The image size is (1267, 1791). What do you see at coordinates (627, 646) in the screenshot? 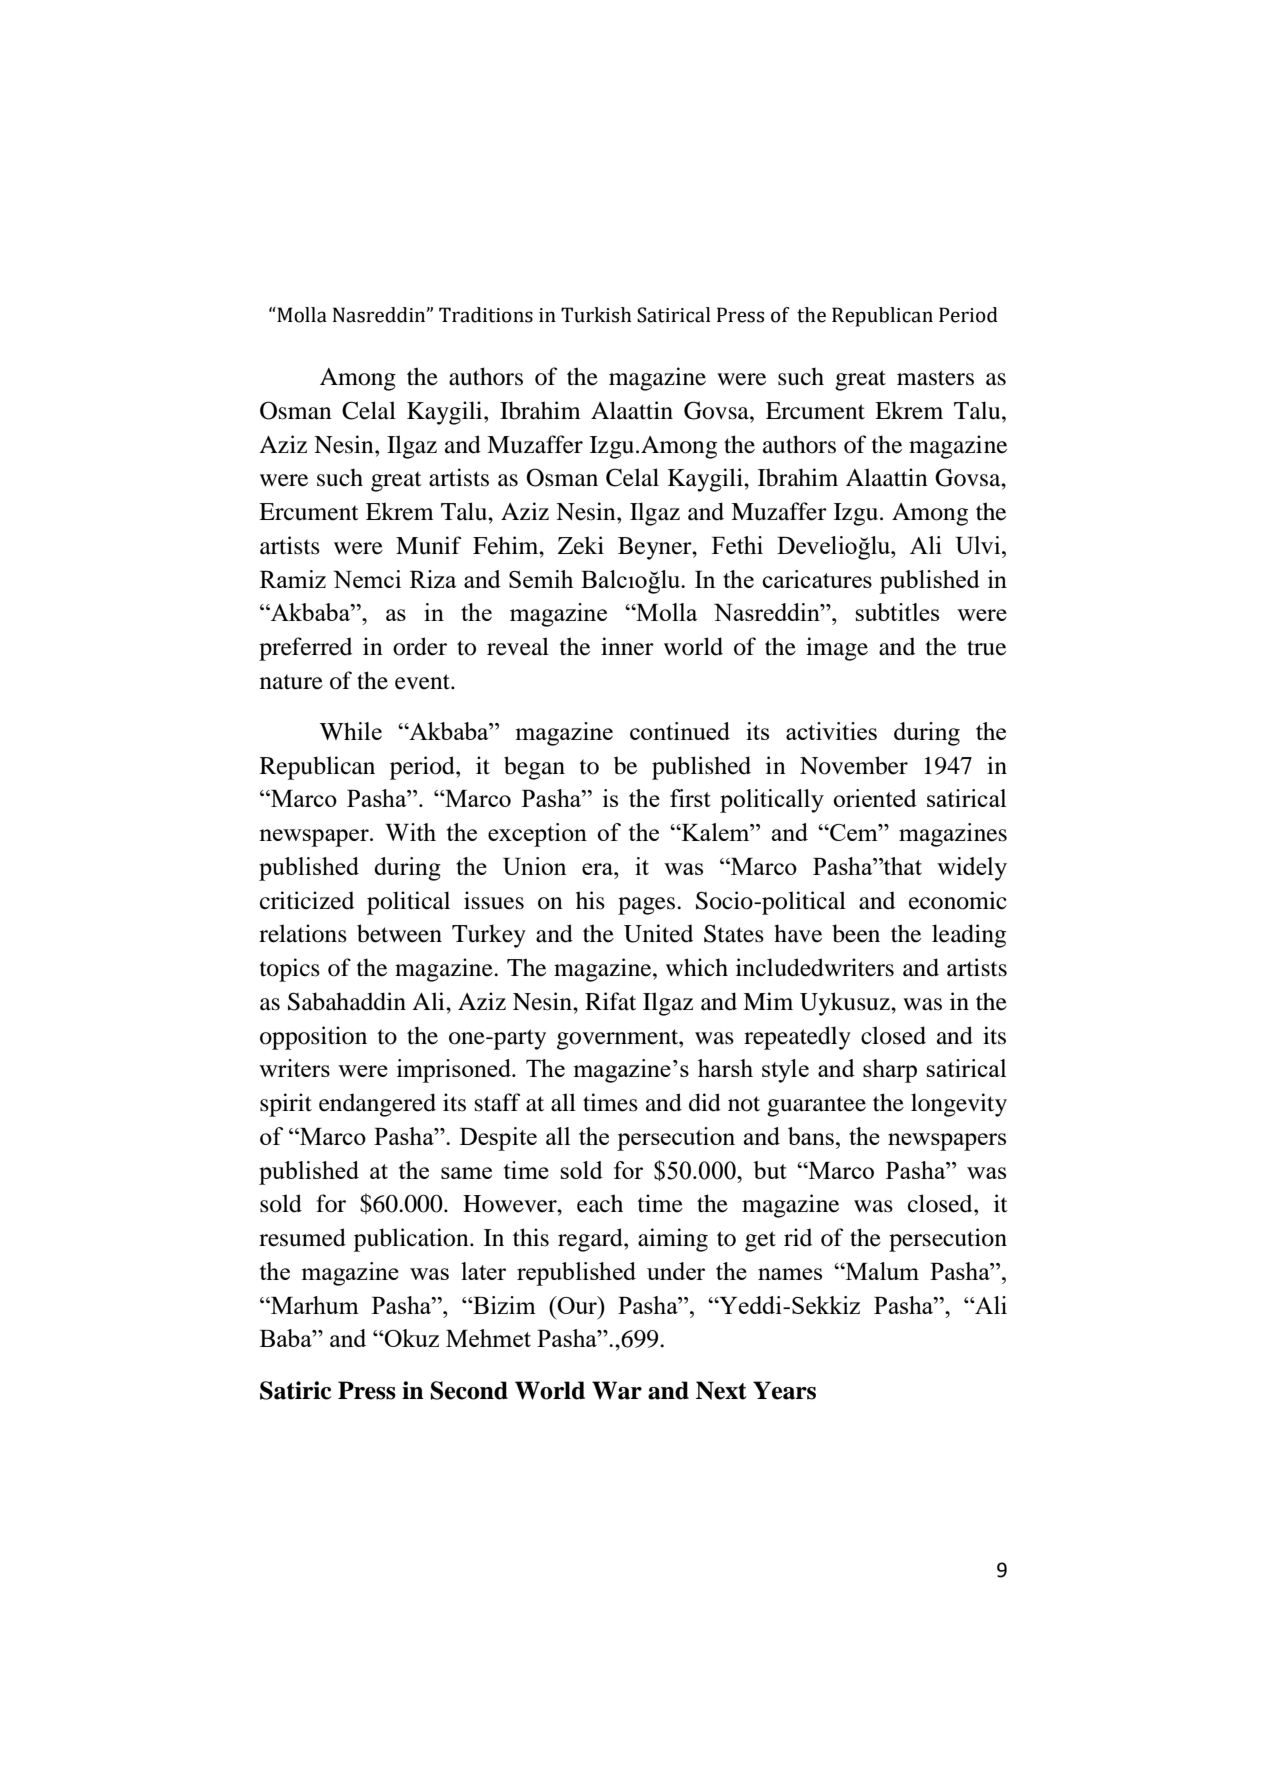
I see `inner` at bounding box center [627, 646].
